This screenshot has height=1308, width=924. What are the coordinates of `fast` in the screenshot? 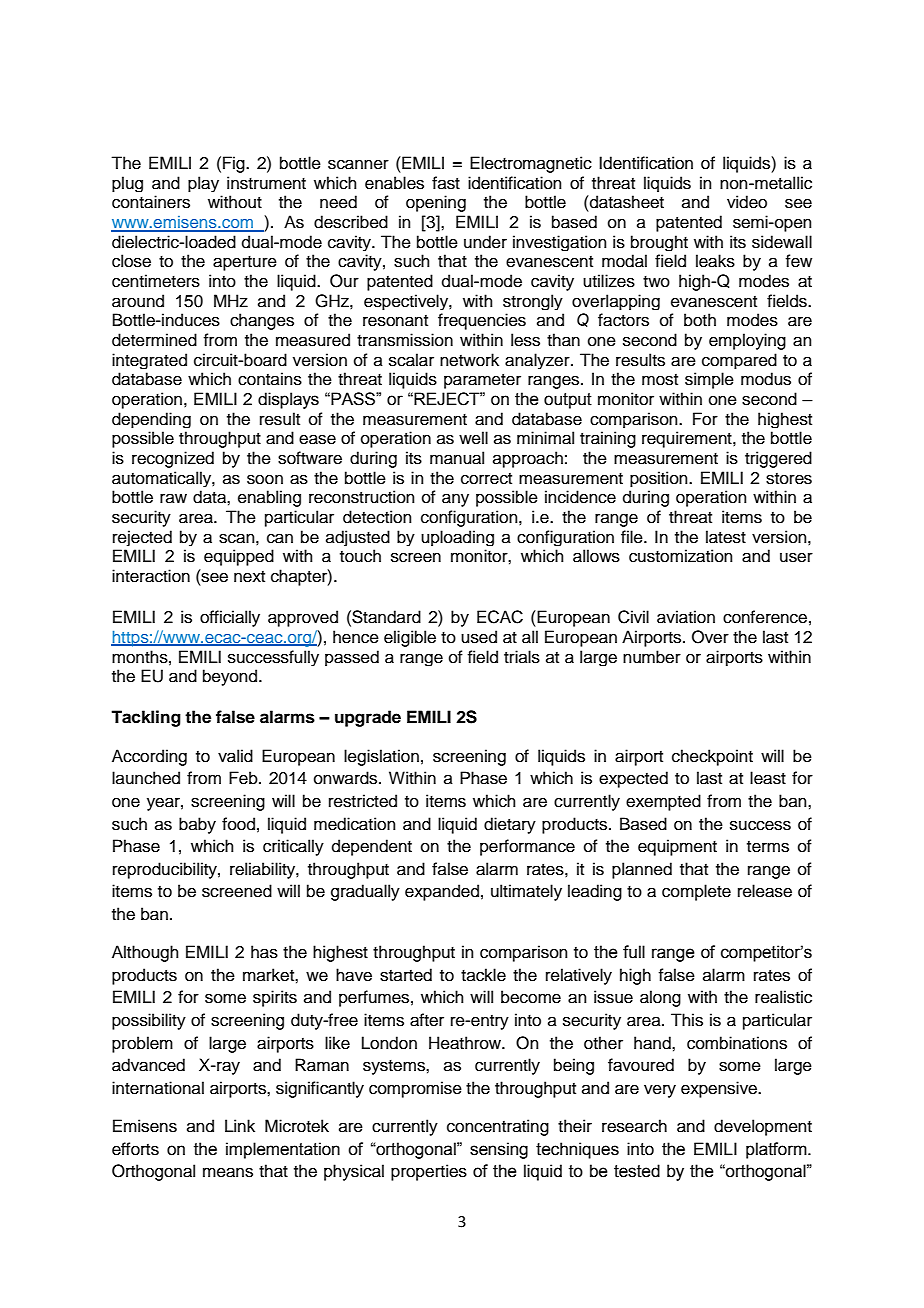 It's located at (446, 183).
